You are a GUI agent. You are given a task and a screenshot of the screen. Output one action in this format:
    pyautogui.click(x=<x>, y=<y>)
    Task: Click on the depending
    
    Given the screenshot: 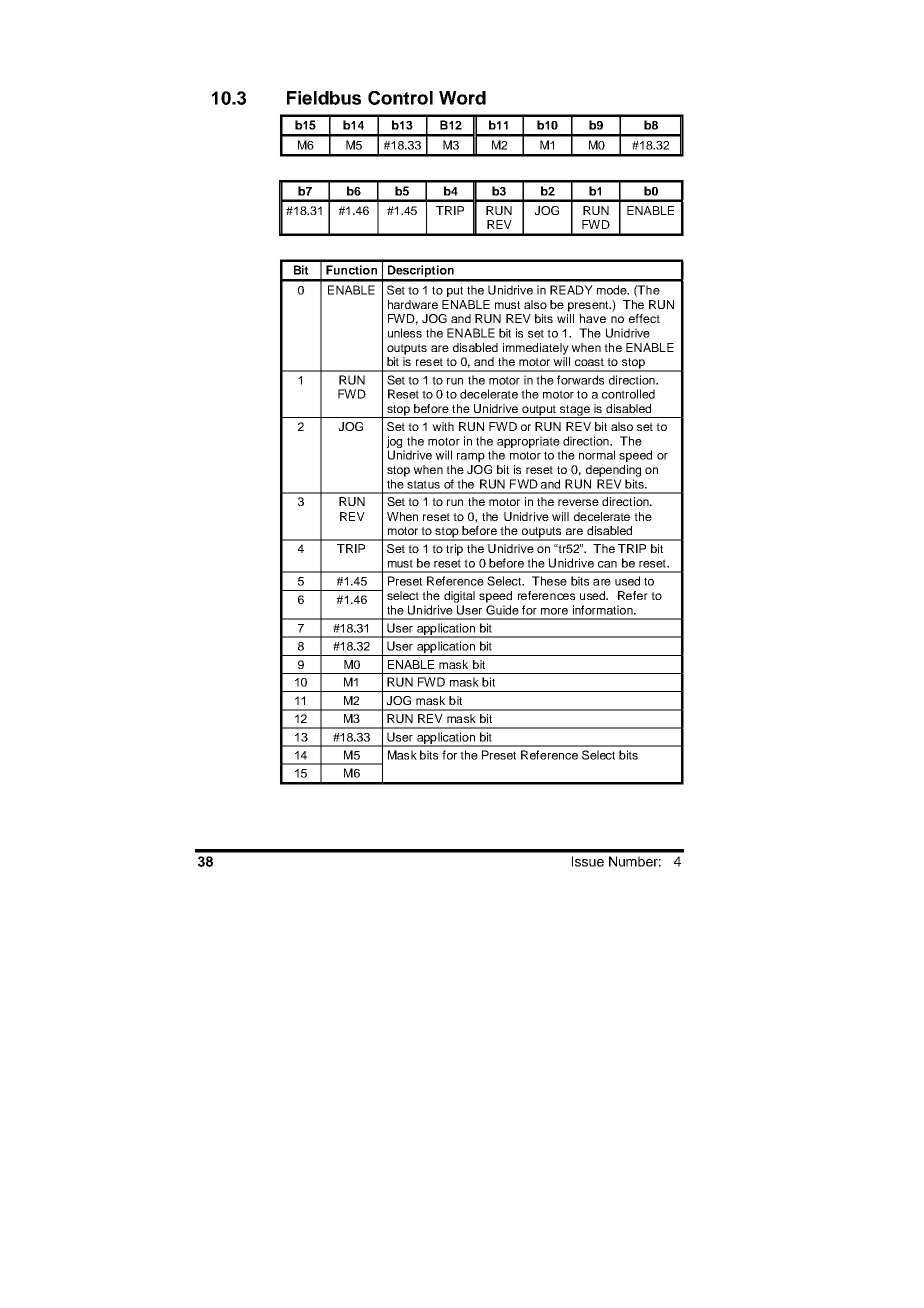 What is the action you would take?
    pyautogui.click(x=613, y=471)
